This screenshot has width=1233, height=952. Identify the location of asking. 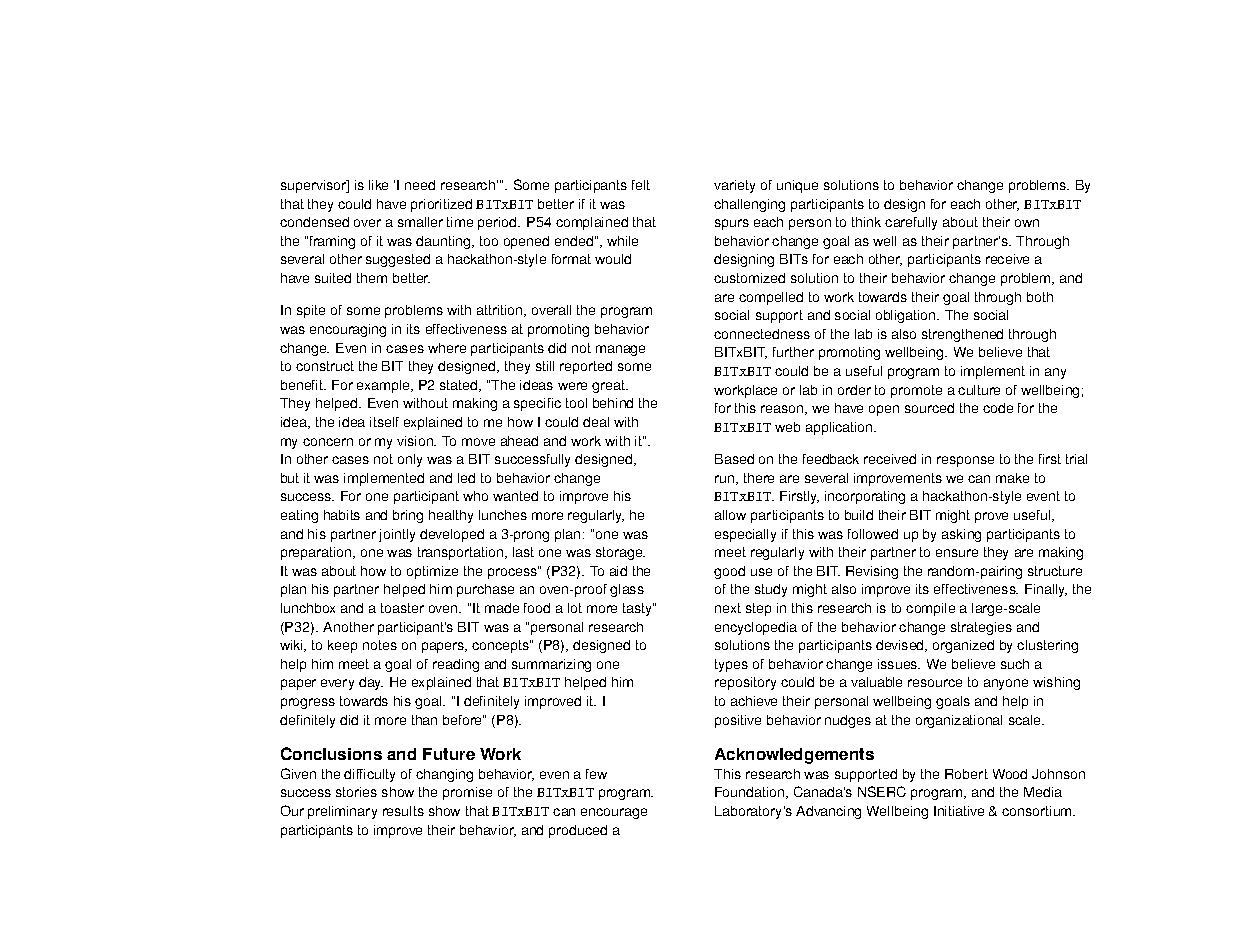
(961, 535).
